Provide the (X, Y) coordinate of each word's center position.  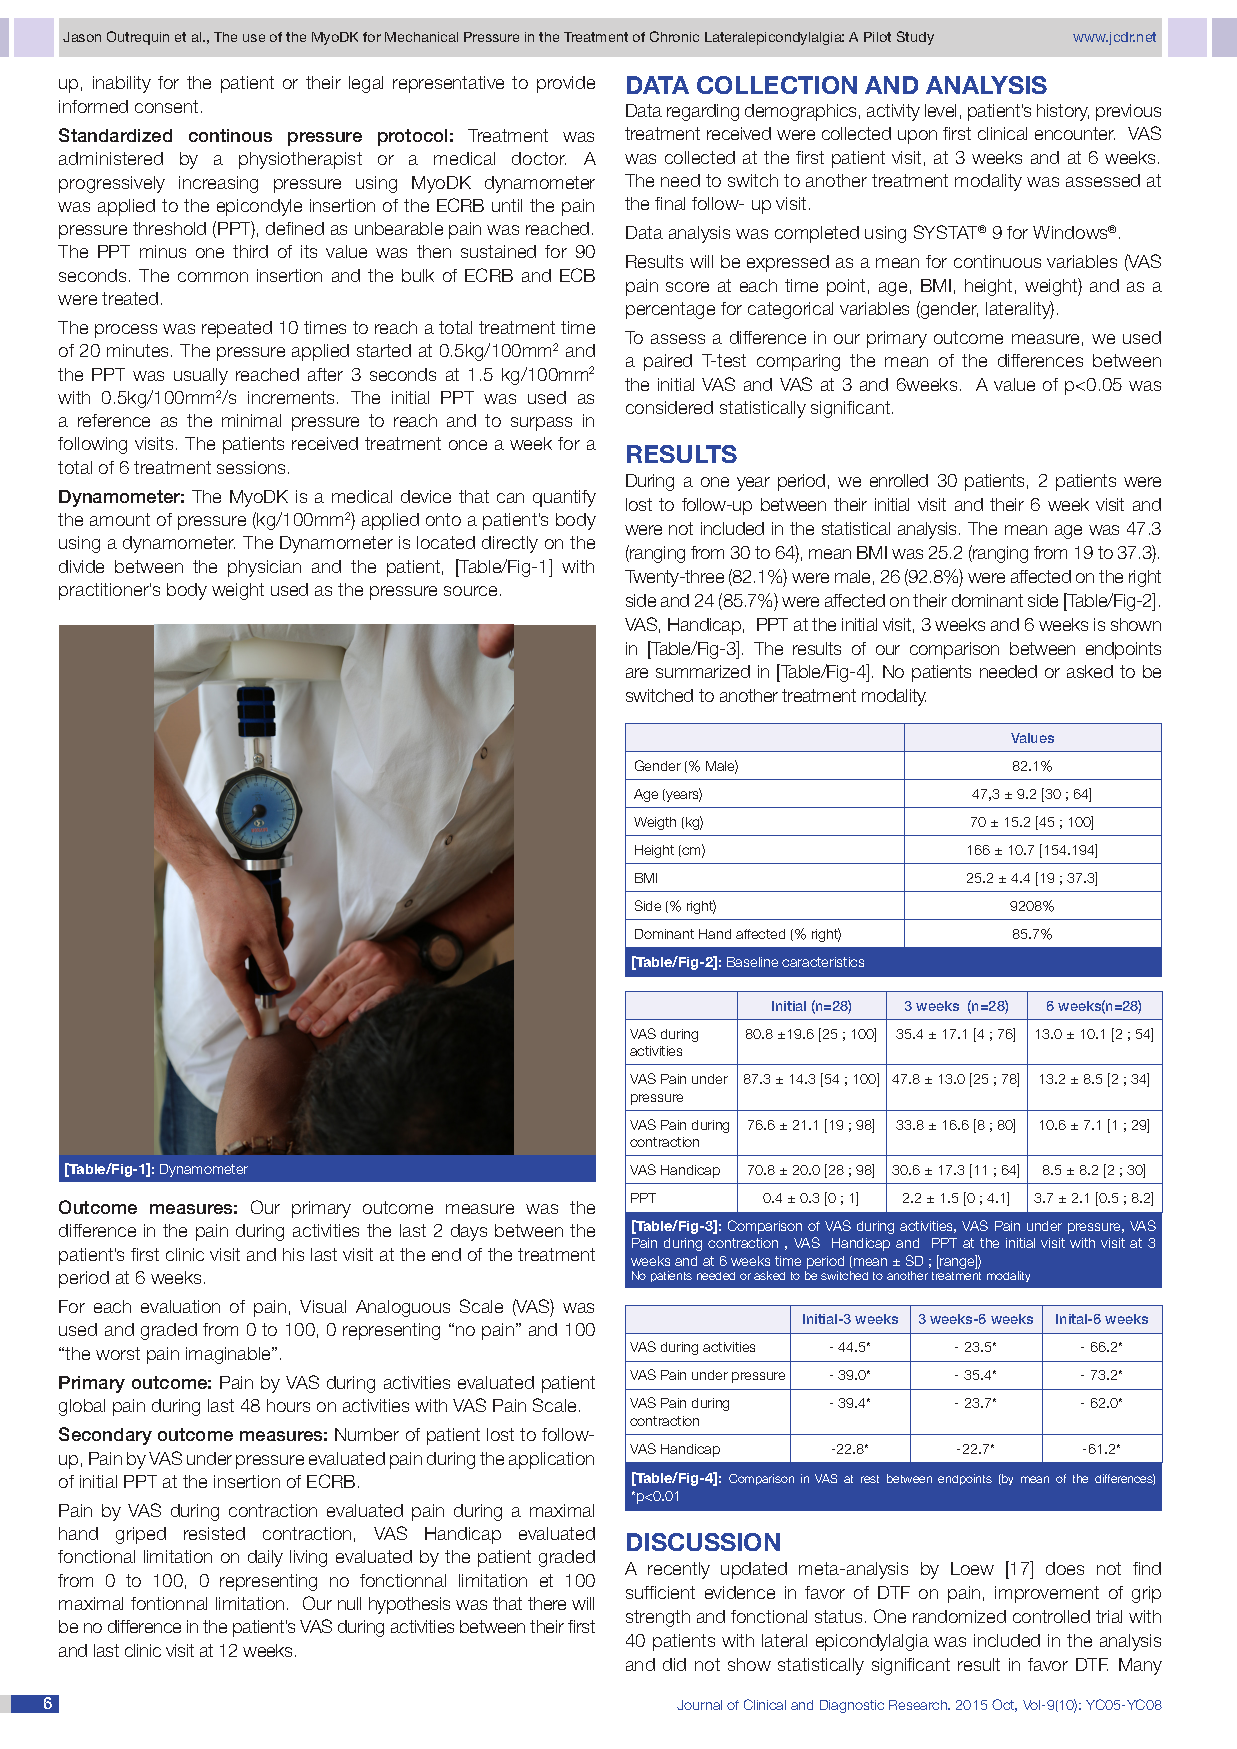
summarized (703, 671)
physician (264, 568)
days (469, 1232)
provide (566, 84)
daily (265, 1558)
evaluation (180, 1306)
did (674, 1664)
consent (166, 106)
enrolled (899, 480)
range (957, 1262)
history (1063, 112)
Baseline (752, 962)
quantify (564, 498)
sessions (251, 467)
